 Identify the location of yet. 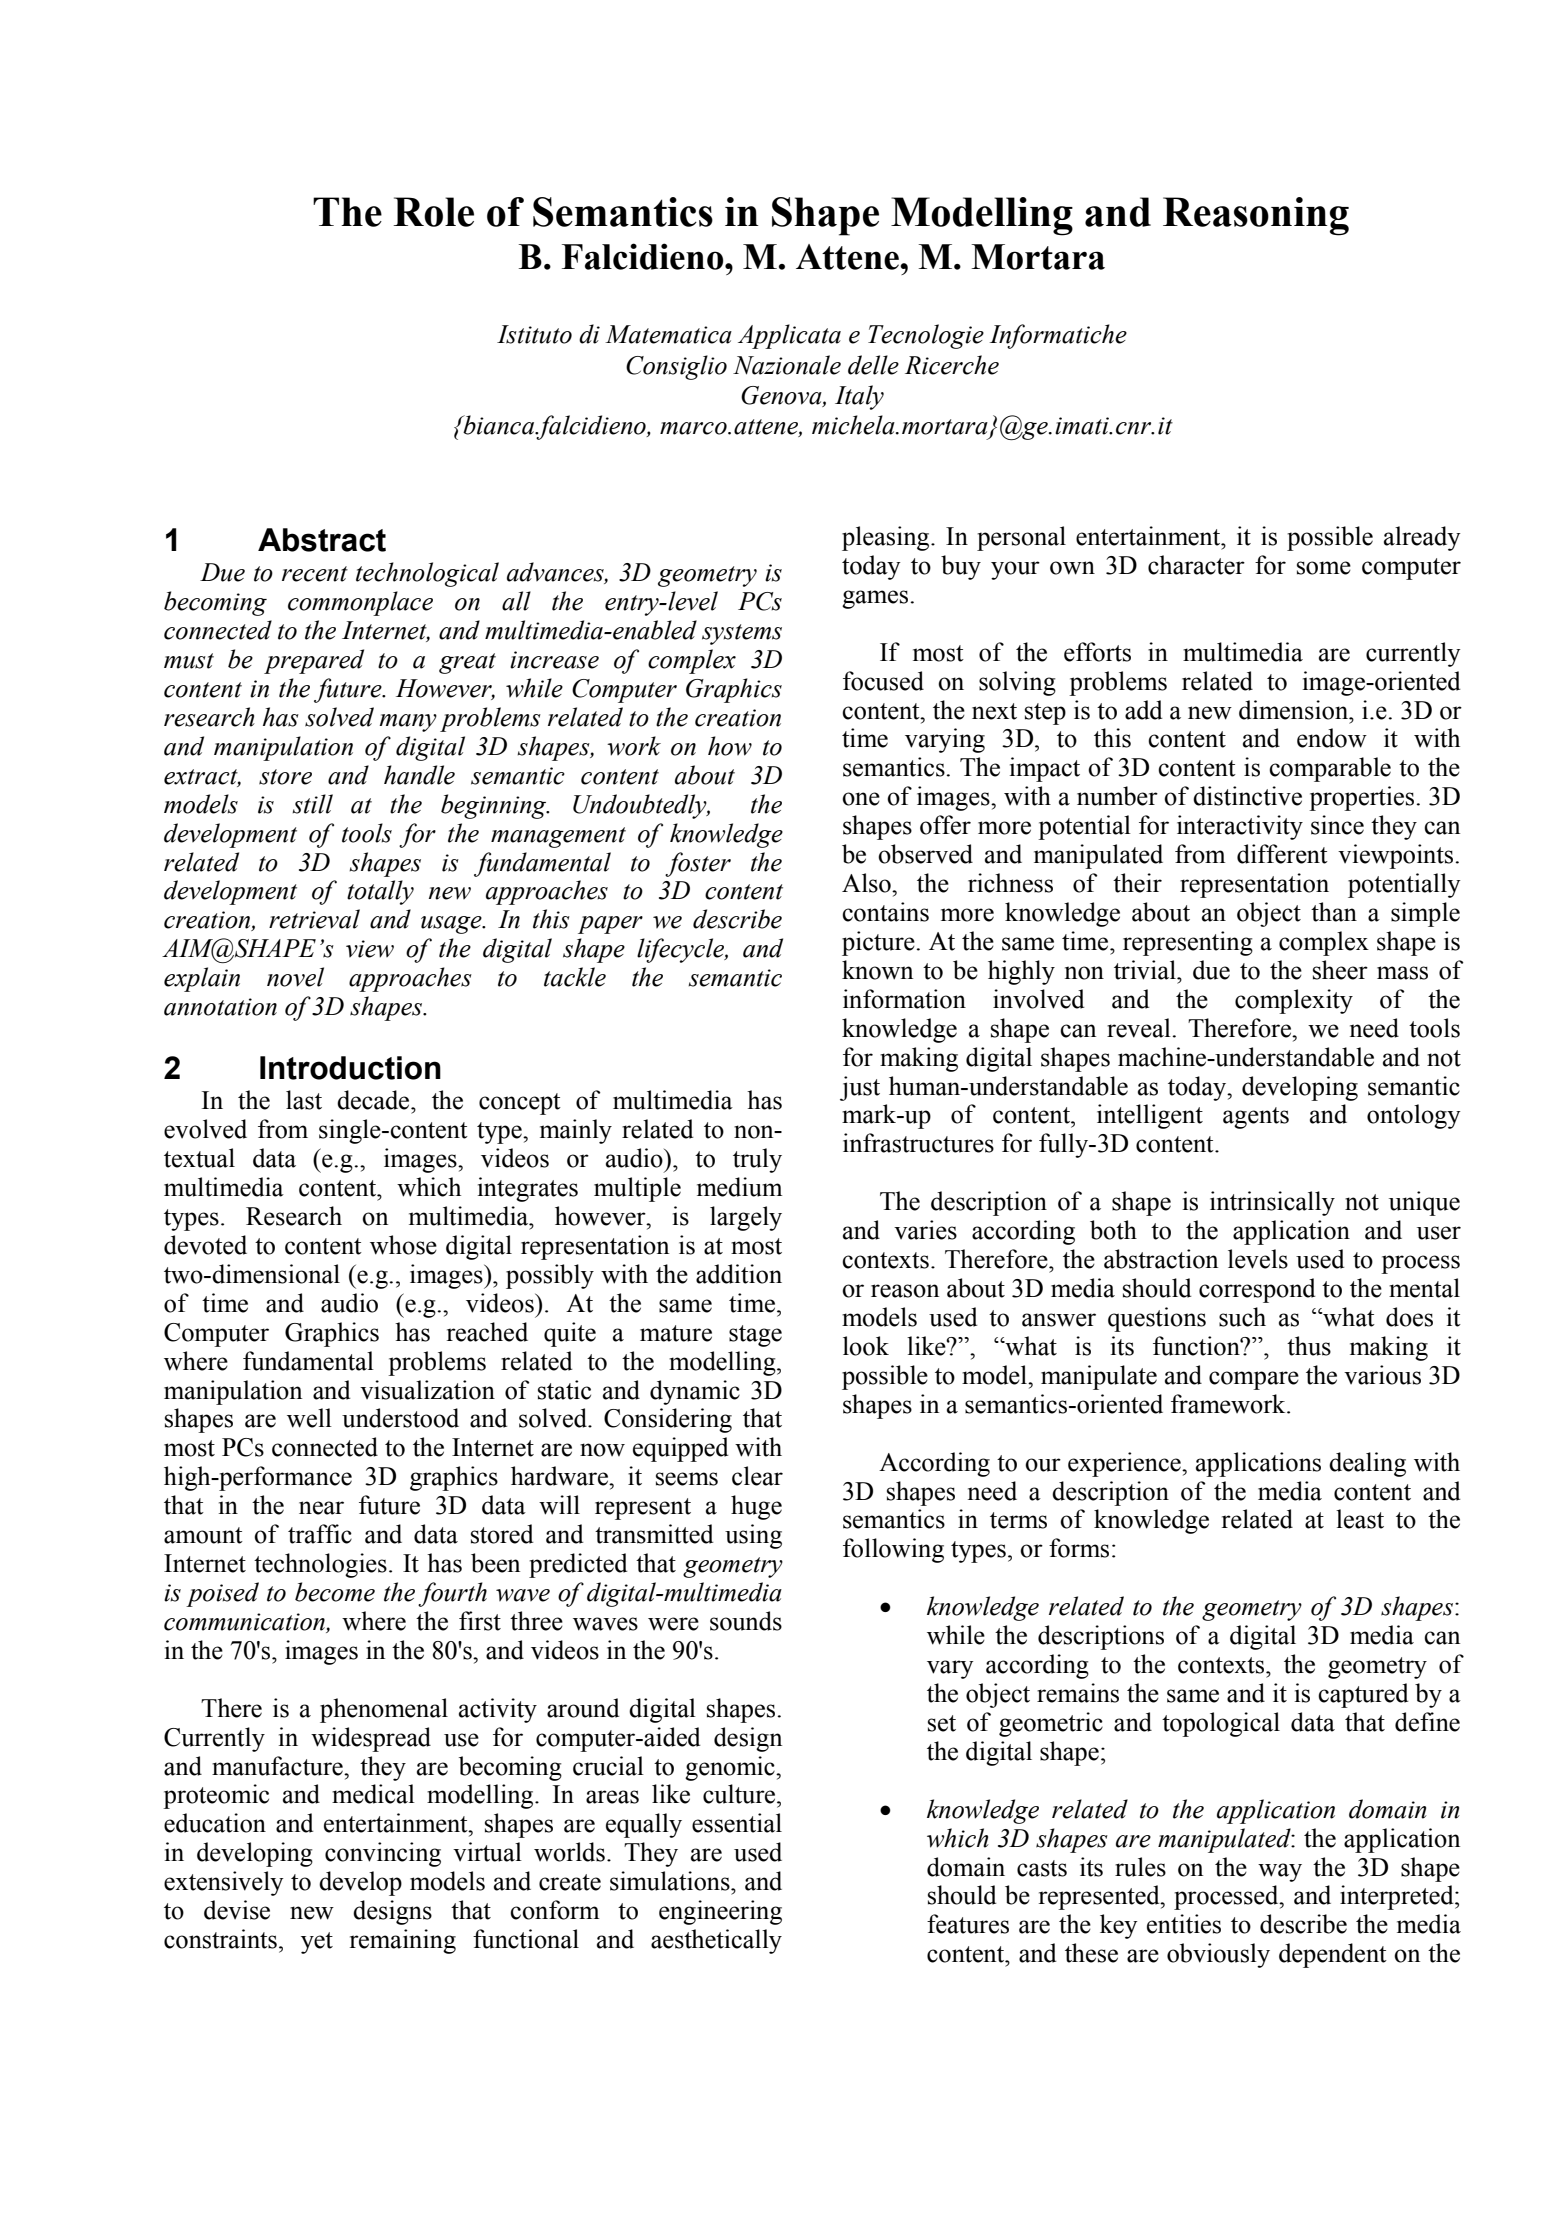
(317, 1943).
